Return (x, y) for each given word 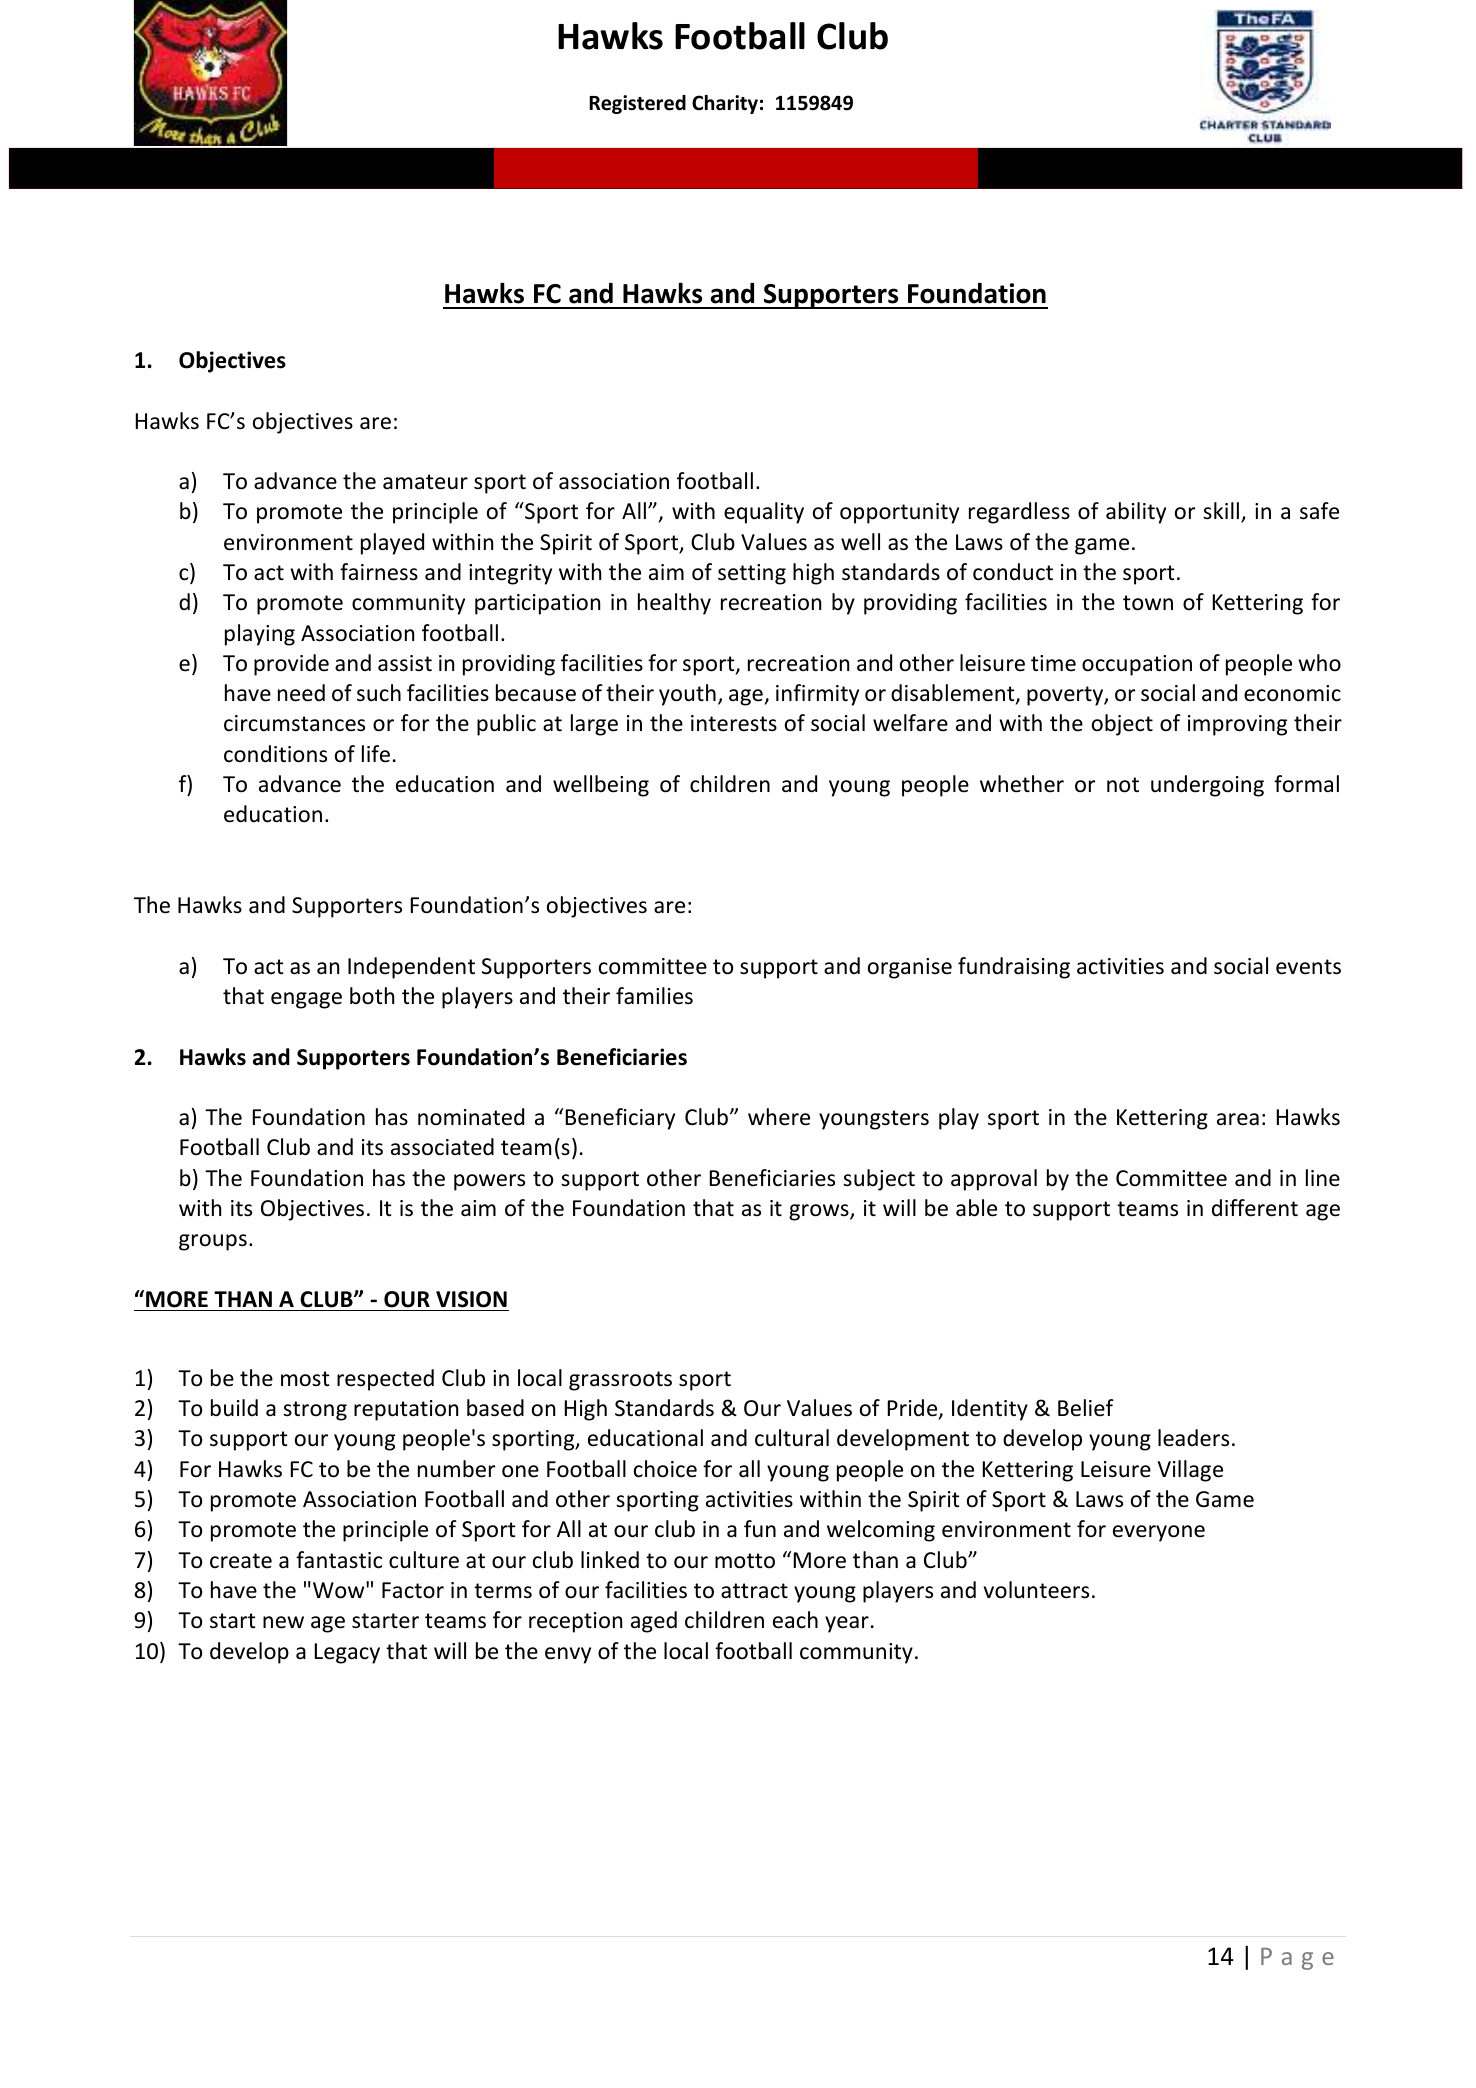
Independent (411, 968)
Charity (725, 104)
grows (820, 1212)
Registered (637, 104)
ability (1136, 513)
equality (764, 513)
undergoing (1207, 786)
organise (910, 968)
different (1255, 1208)
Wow (340, 1590)
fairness (379, 572)
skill (1221, 510)
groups (213, 1242)
